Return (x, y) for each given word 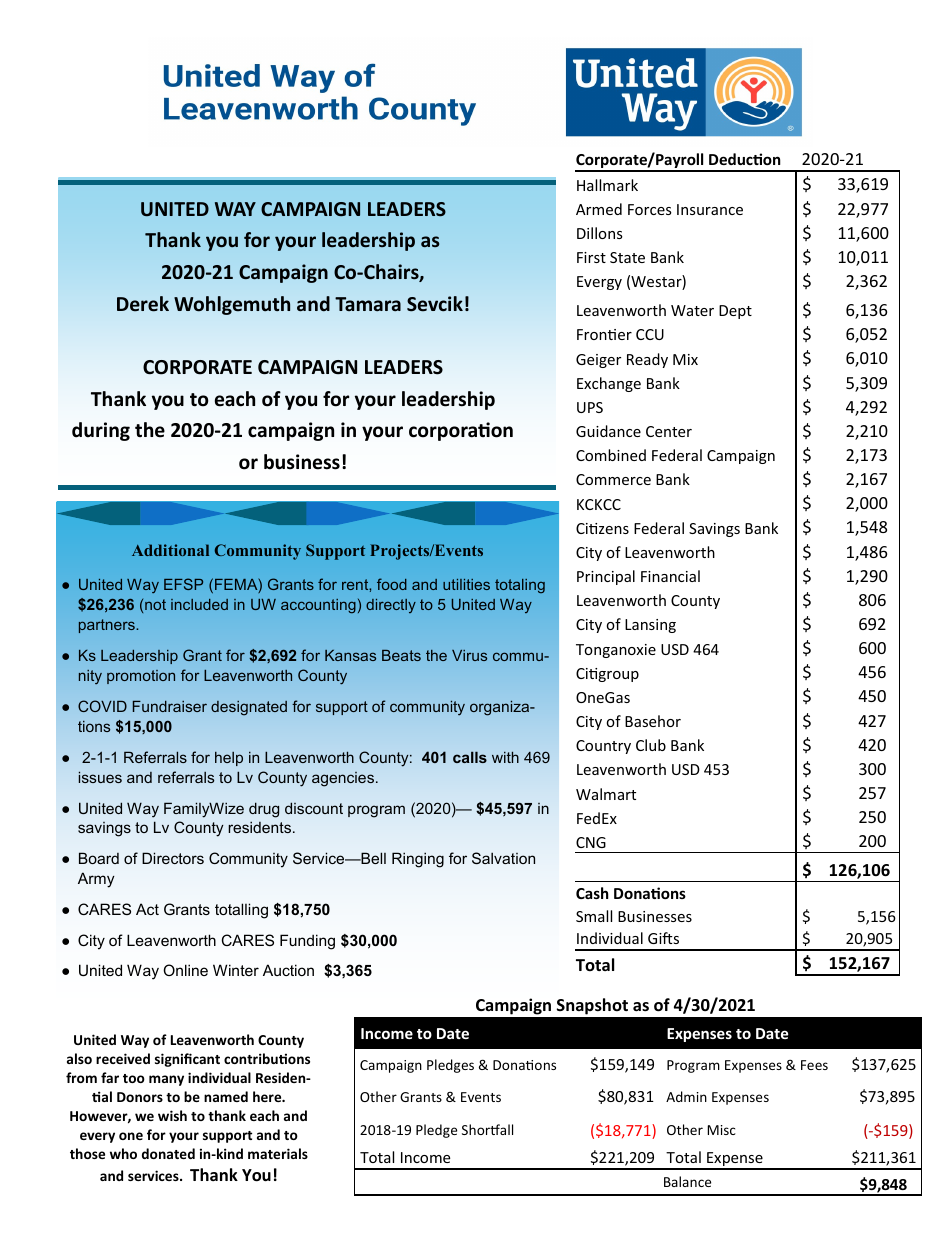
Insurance (710, 209)
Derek (143, 304)
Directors (173, 858)
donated (168, 1153)
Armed (599, 209)
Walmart (606, 794)
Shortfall (487, 1129)
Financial (670, 576)
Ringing (418, 860)
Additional (170, 550)
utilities (466, 584)
